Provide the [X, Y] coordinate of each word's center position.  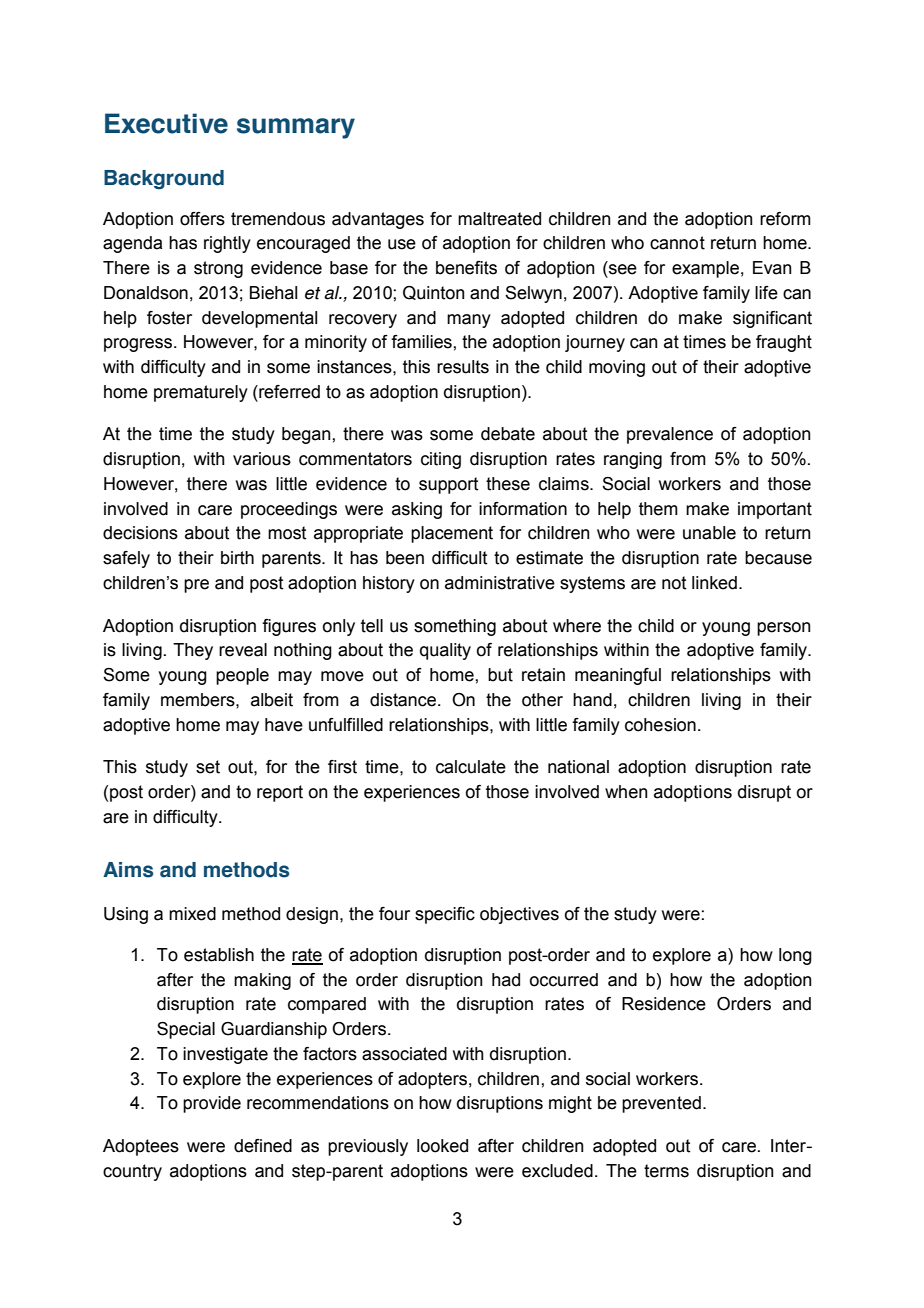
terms [666, 1171]
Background [164, 180]
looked [442, 1146]
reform [785, 219]
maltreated [499, 219]
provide [212, 1104]
